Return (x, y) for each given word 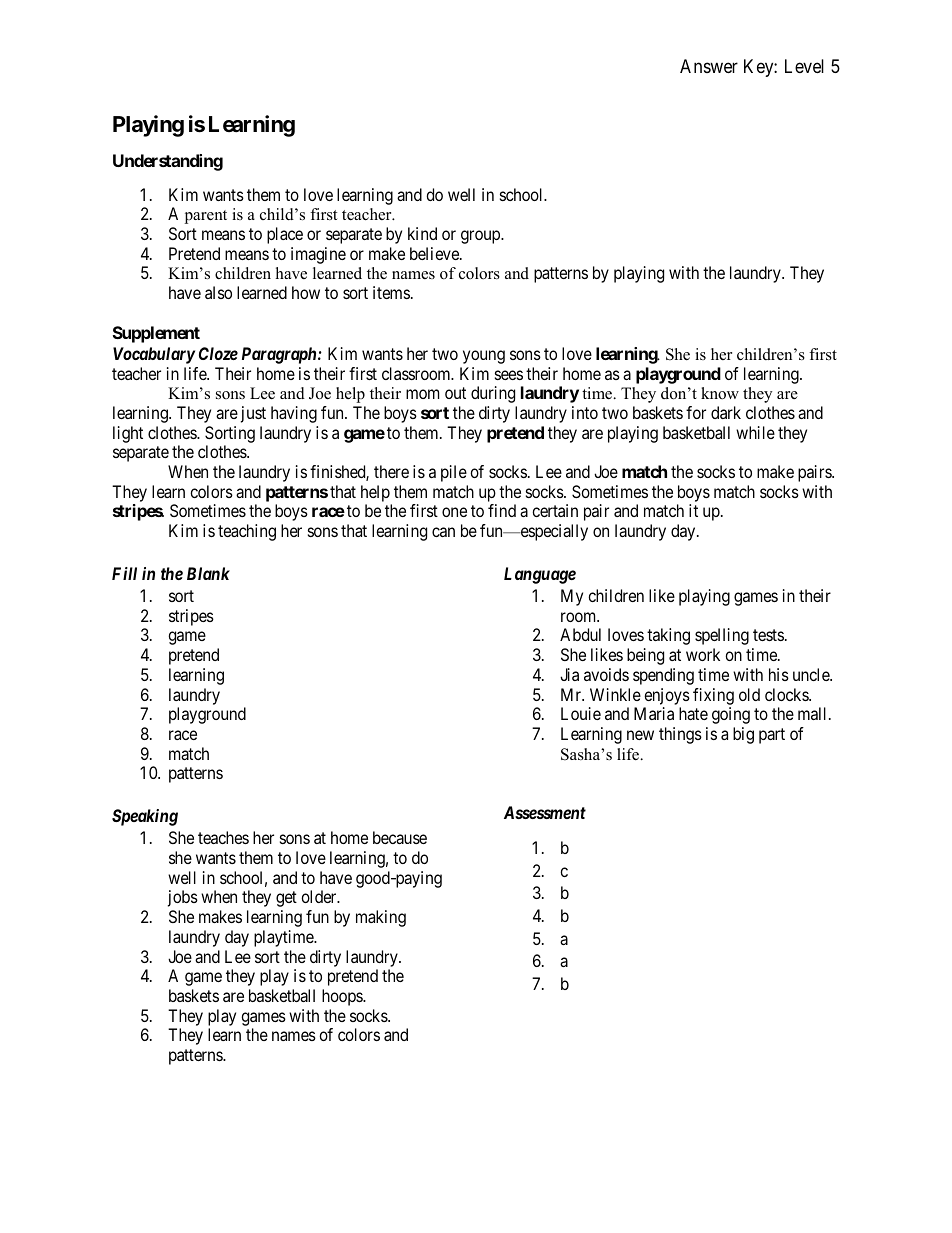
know (720, 393)
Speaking (145, 817)
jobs (183, 898)
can (443, 532)
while (755, 432)
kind (422, 233)
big (743, 735)
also (218, 292)
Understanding (168, 162)
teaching (247, 532)
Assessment (545, 812)
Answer (709, 66)
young (484, 357)
